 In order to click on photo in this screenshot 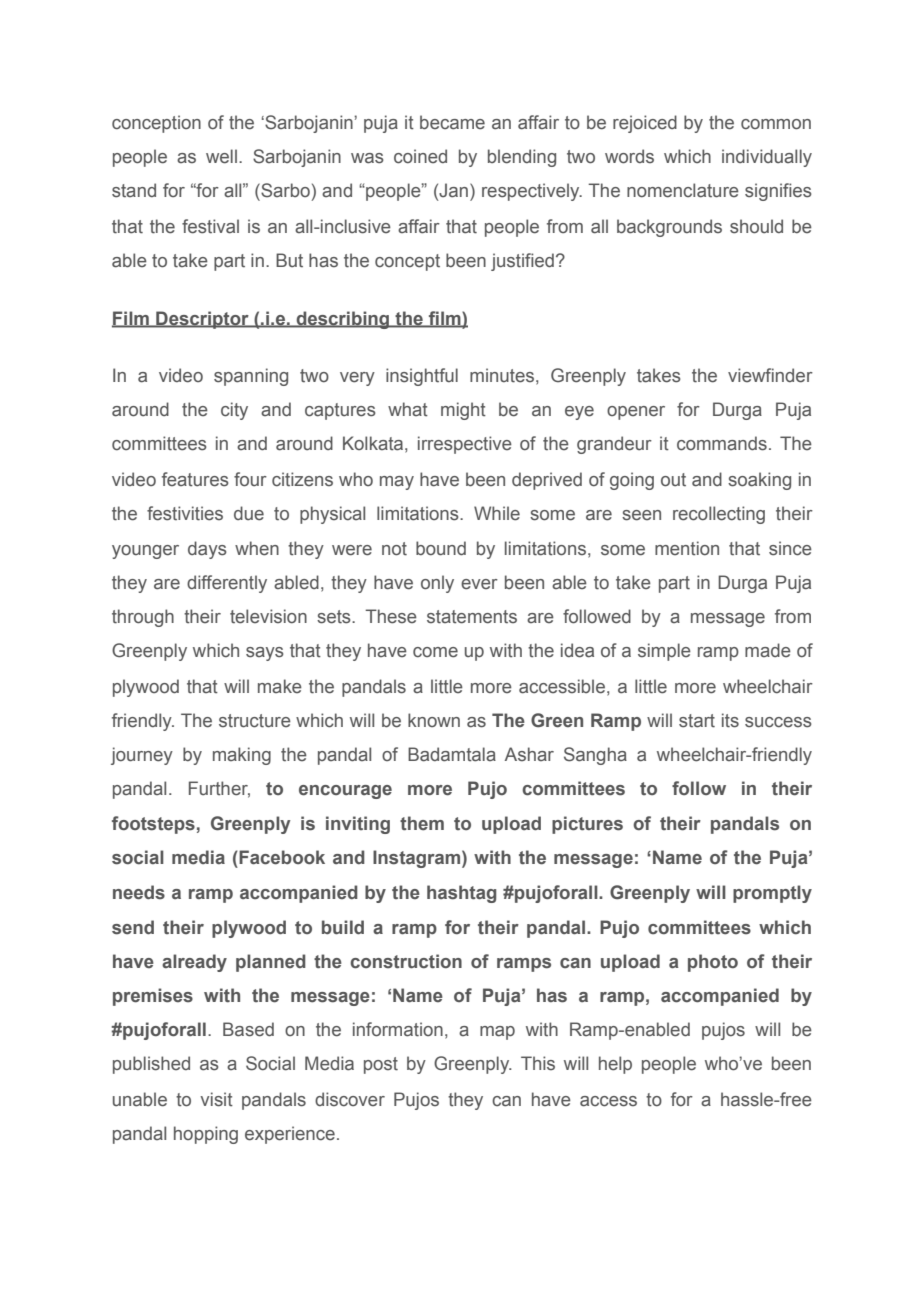, I will do `click(713, 963)`.
